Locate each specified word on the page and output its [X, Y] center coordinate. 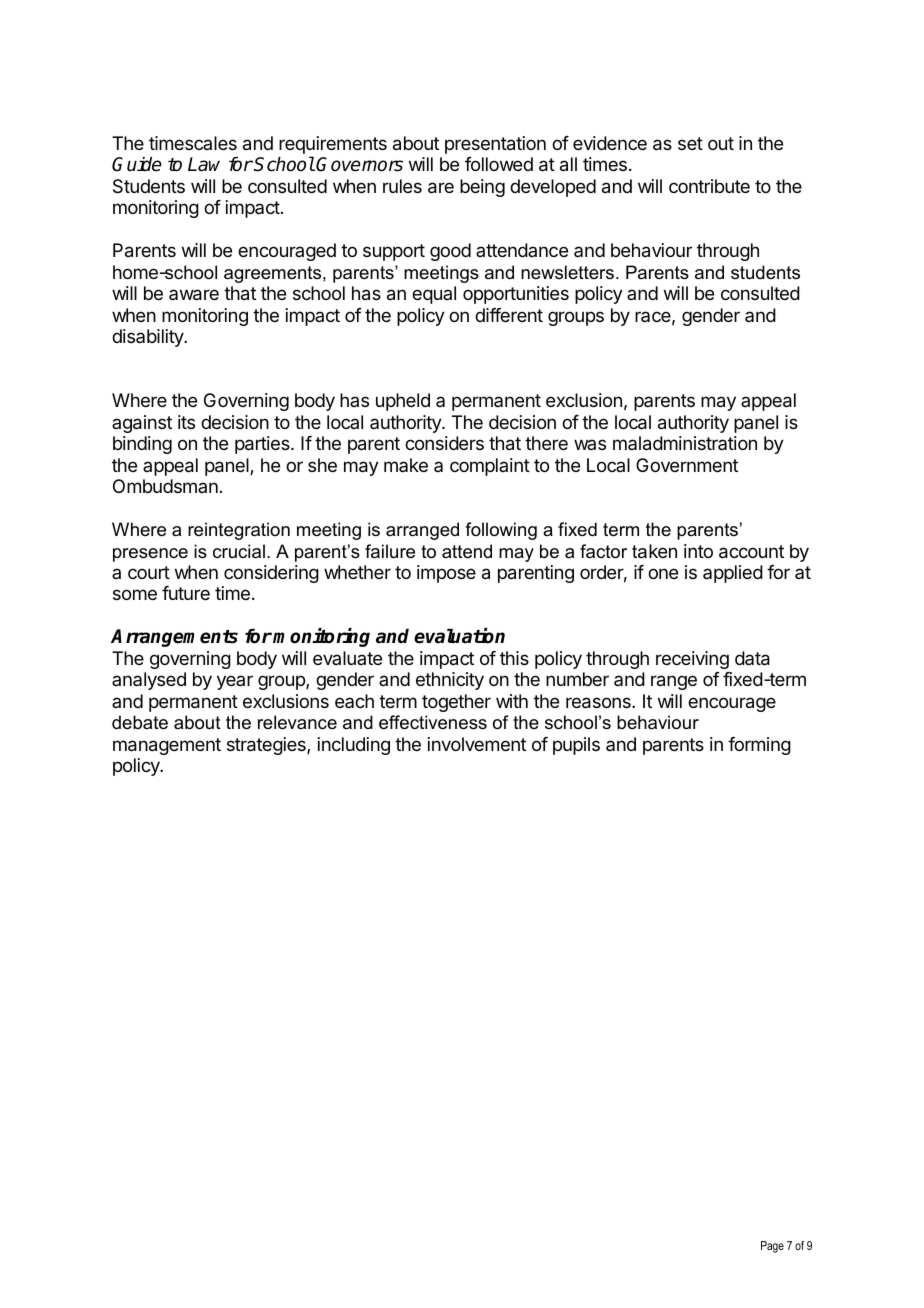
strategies [267, 746]
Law [204, 164]
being [482, 188]
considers [444, 443]
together [456, 703]
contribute [709, 186]
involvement [477, 744]
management [167, 746]
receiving [692, 660]
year [235, 682]
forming [759, 746]
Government [687, 465]
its [186, 422]
